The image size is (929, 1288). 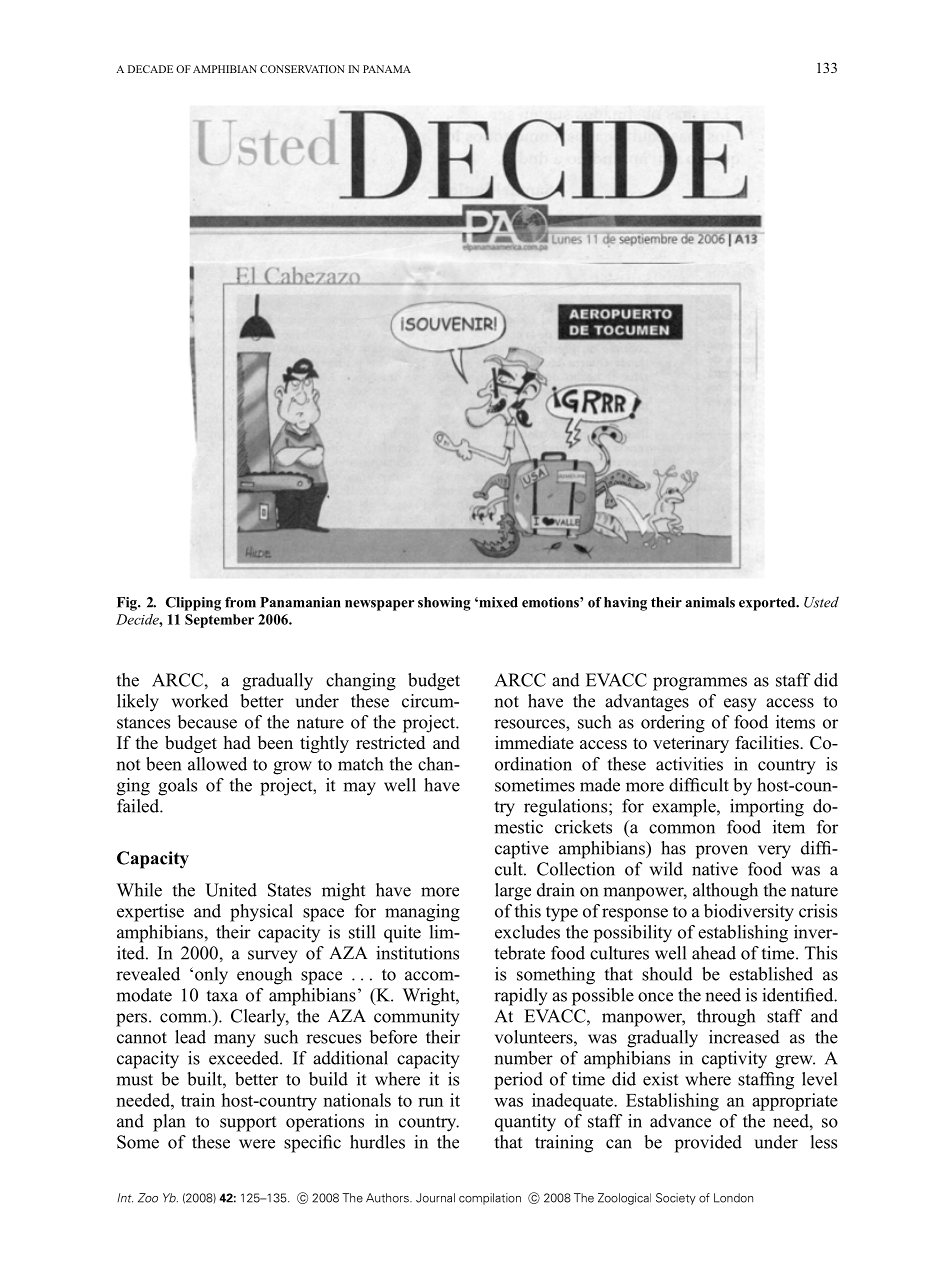 I want to click on were, so click(x=257, y=1144).
